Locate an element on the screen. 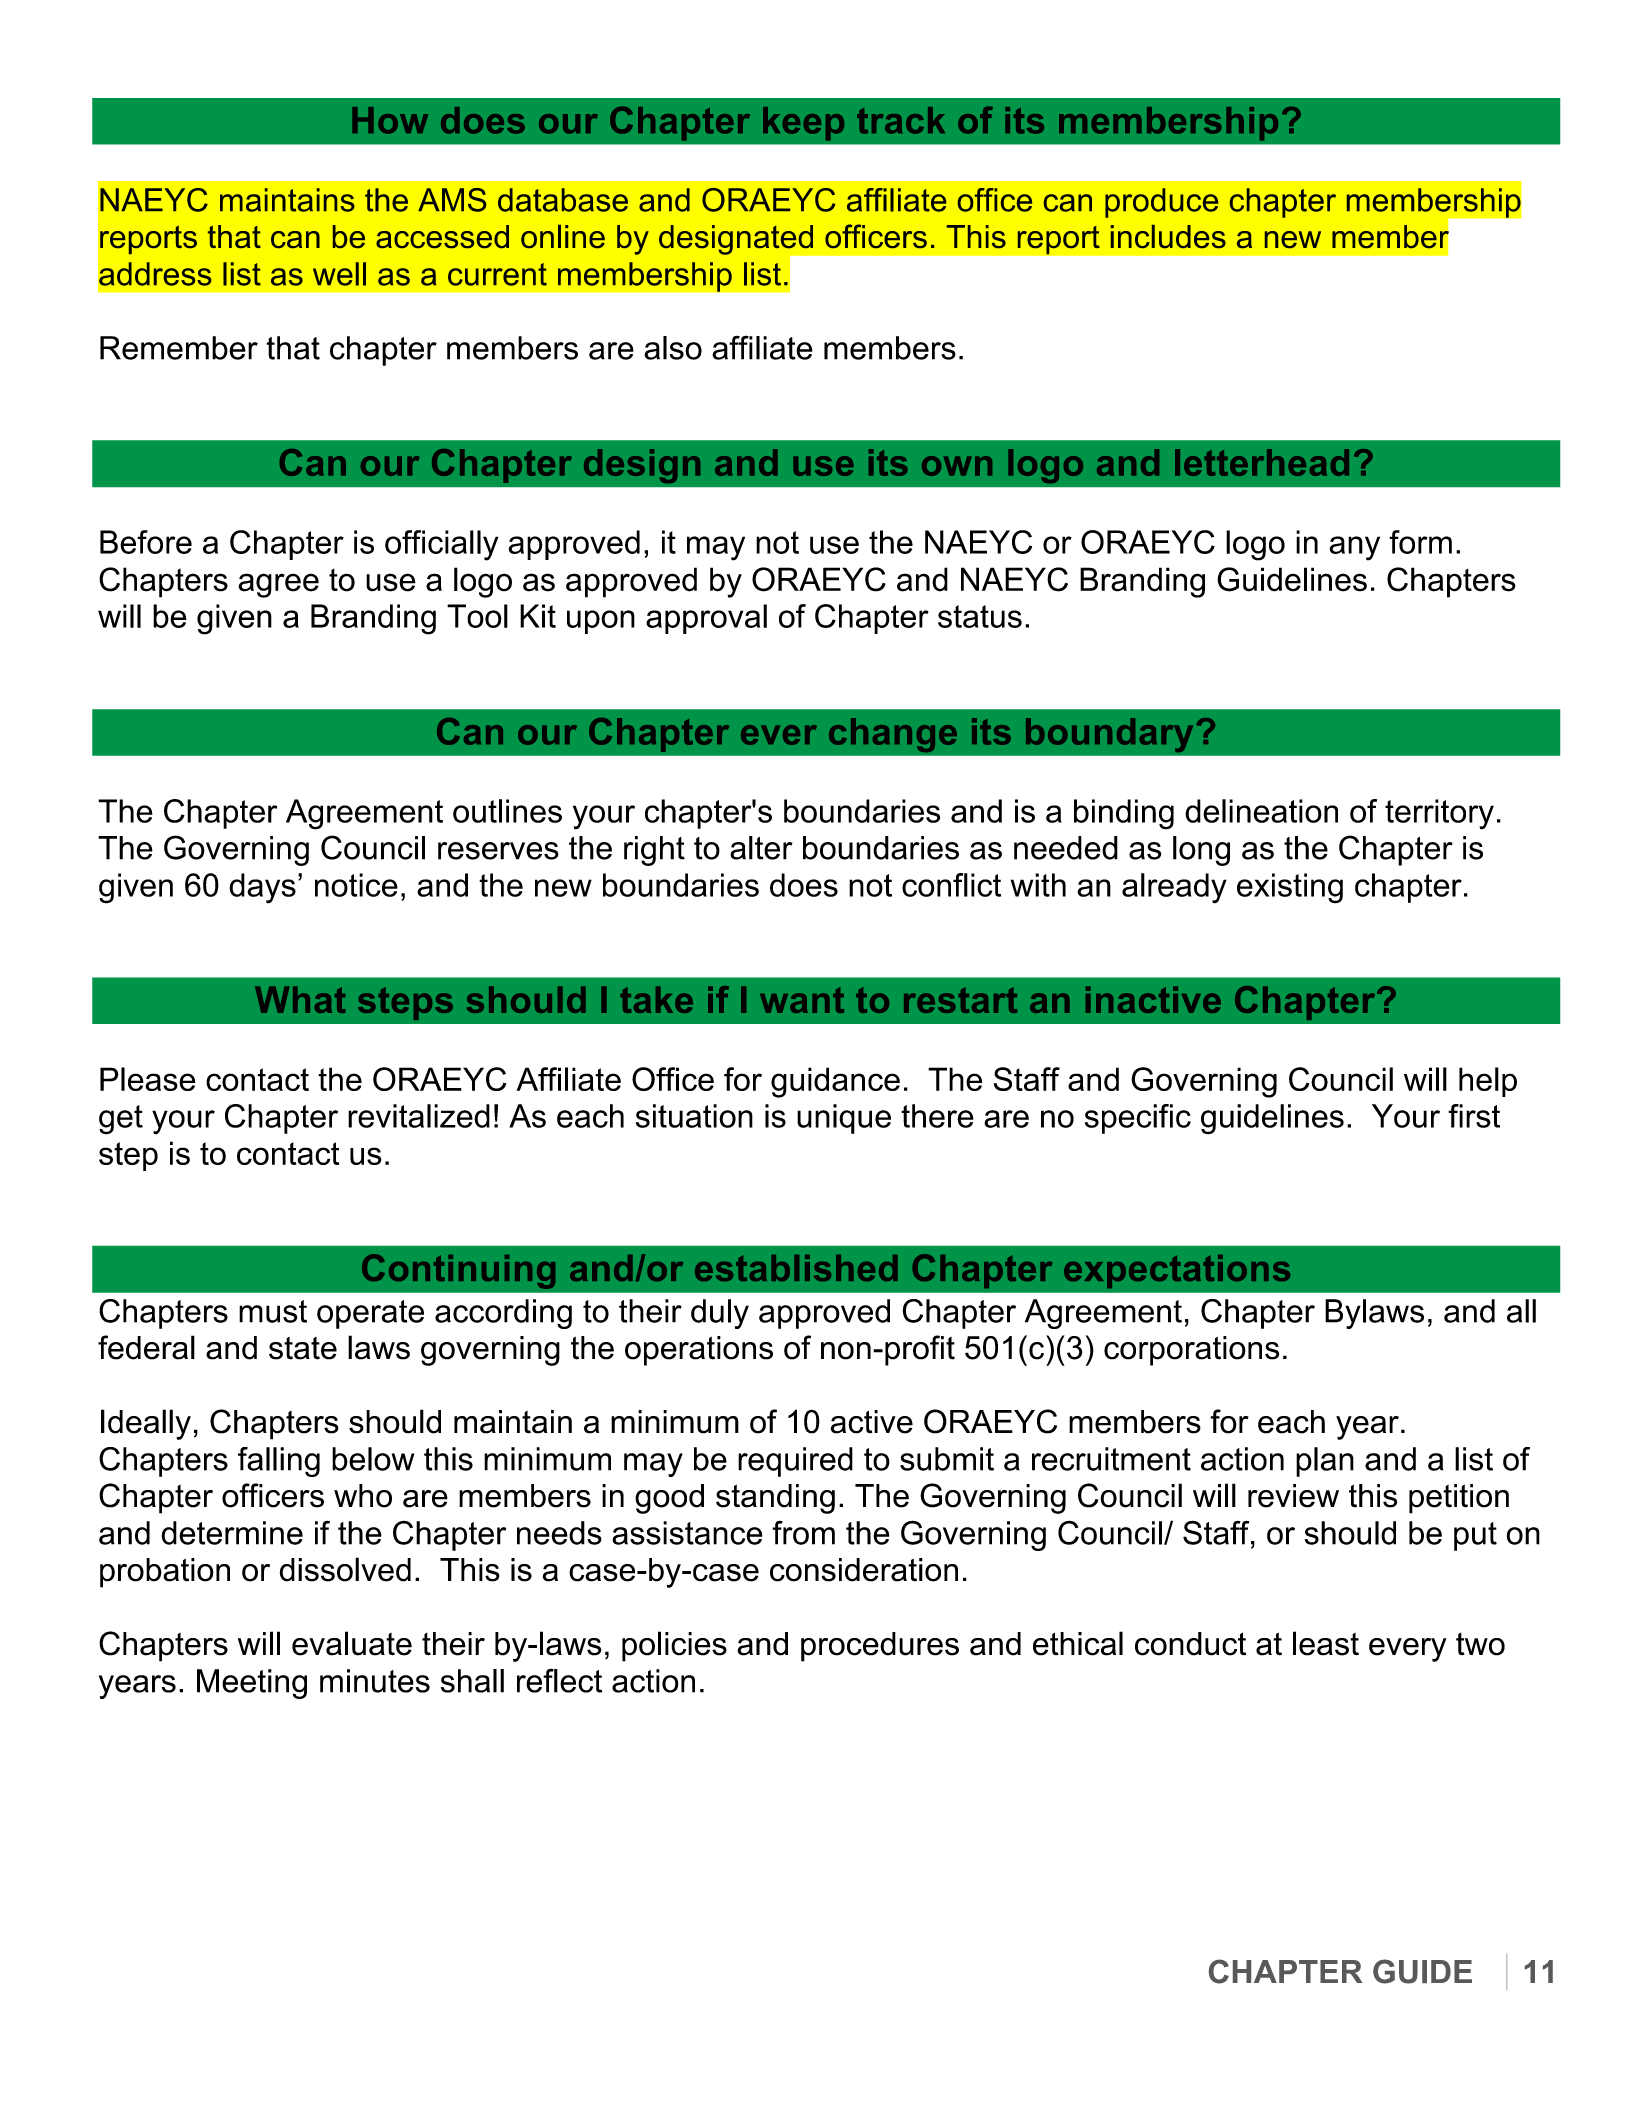  alter is located at coordinates (761, 848).
